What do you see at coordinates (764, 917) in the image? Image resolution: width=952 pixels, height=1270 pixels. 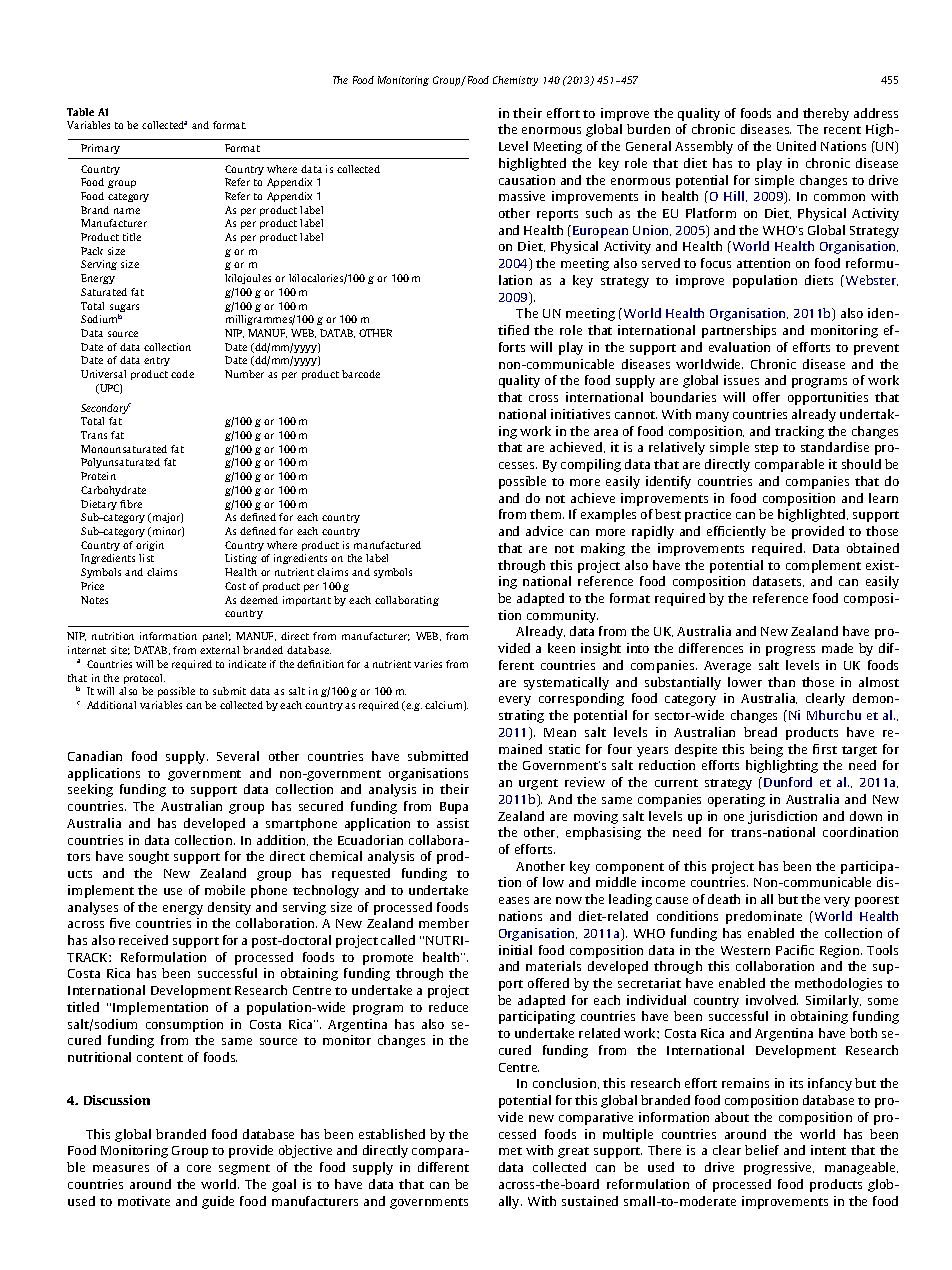 I see `predominate` at bounding box center [764, 917].
